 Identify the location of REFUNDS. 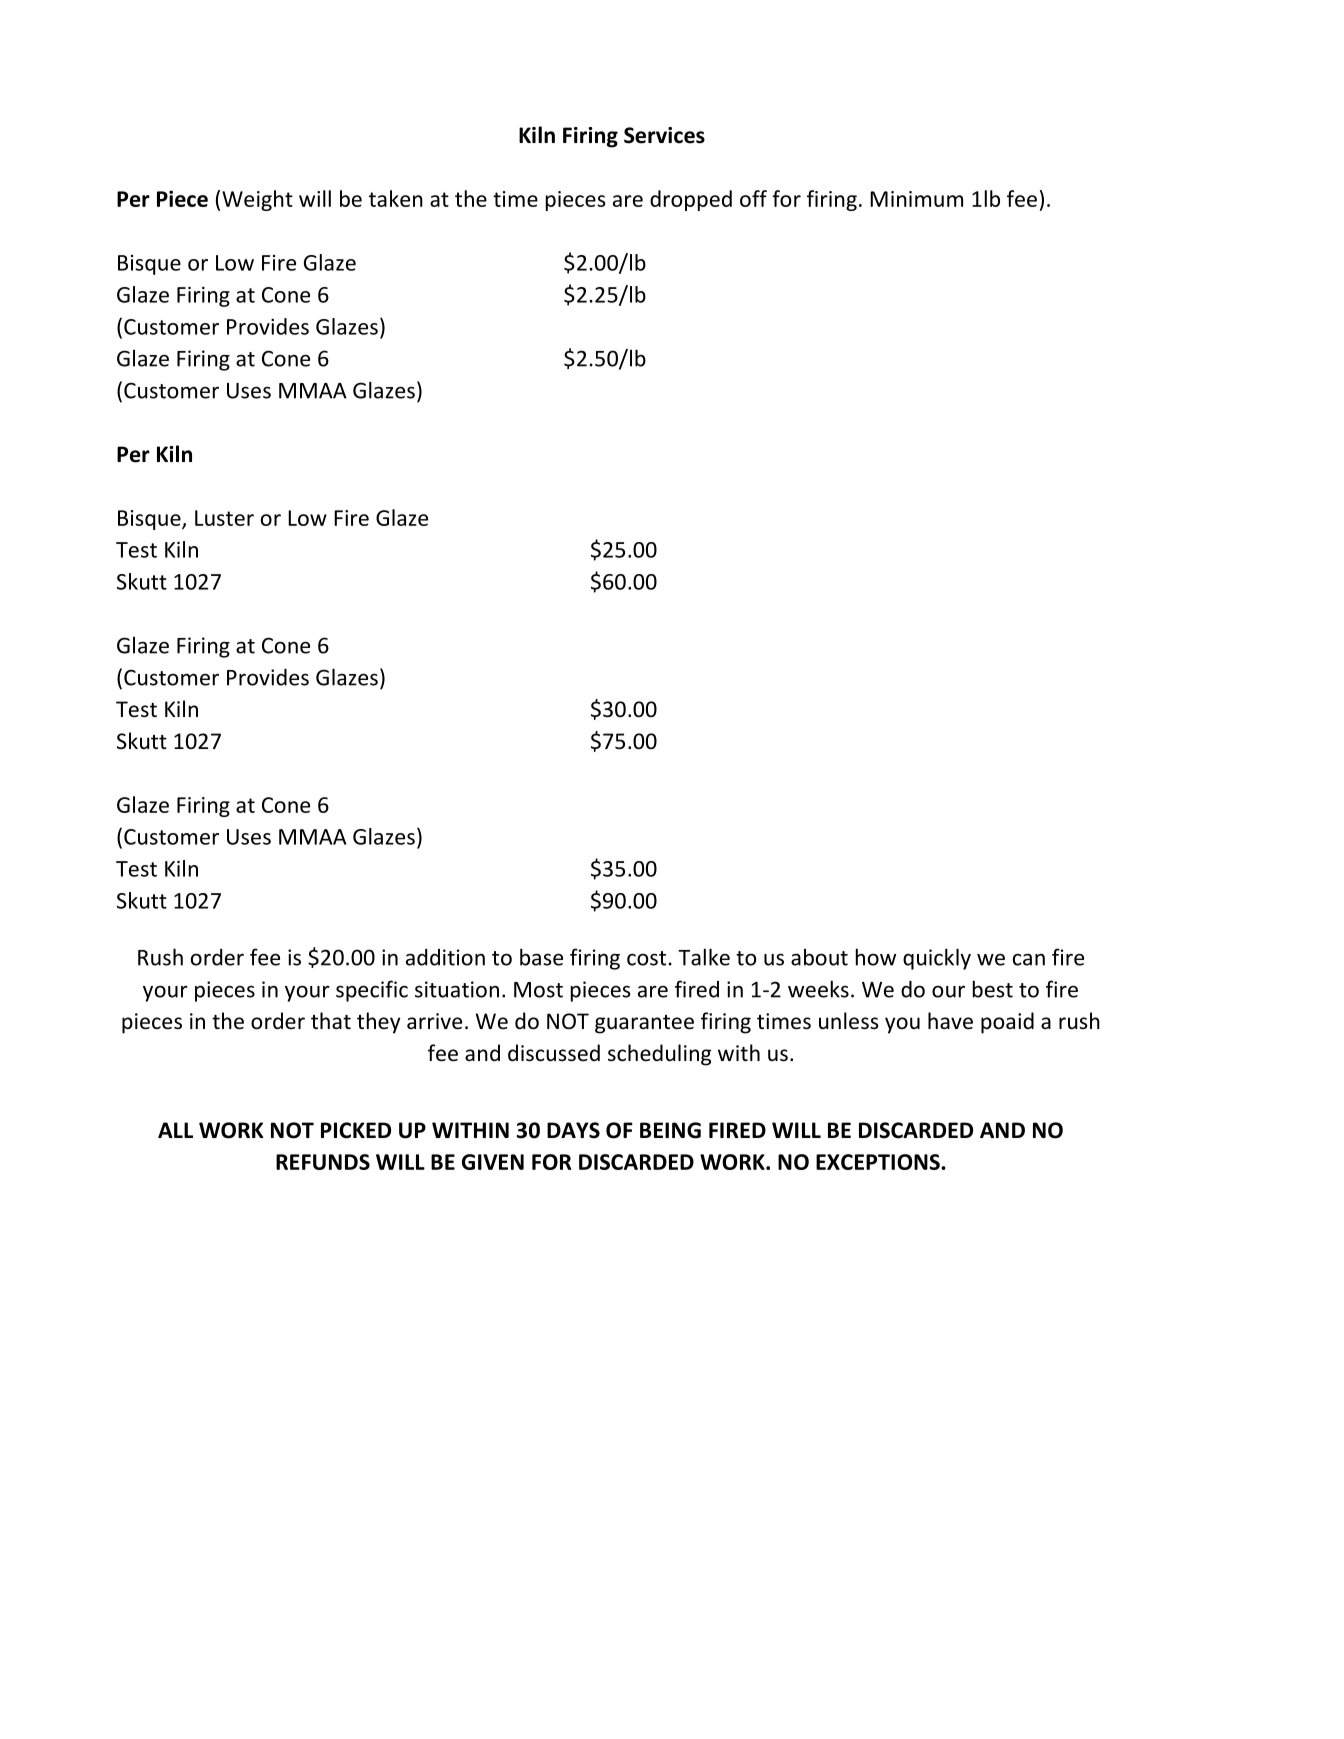
(323, 1162).
